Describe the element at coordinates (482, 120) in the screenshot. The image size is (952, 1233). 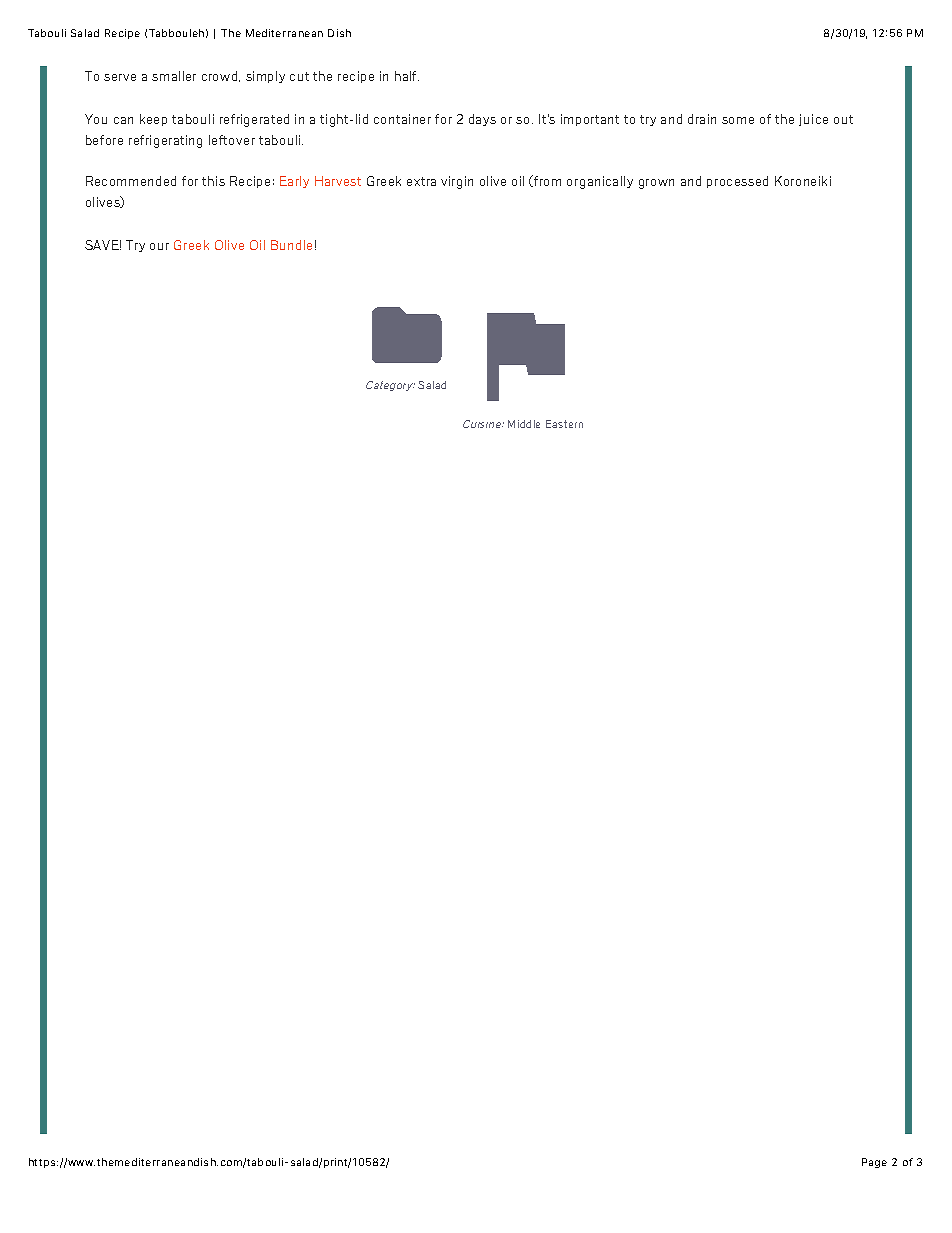
I see `days` at that location.
